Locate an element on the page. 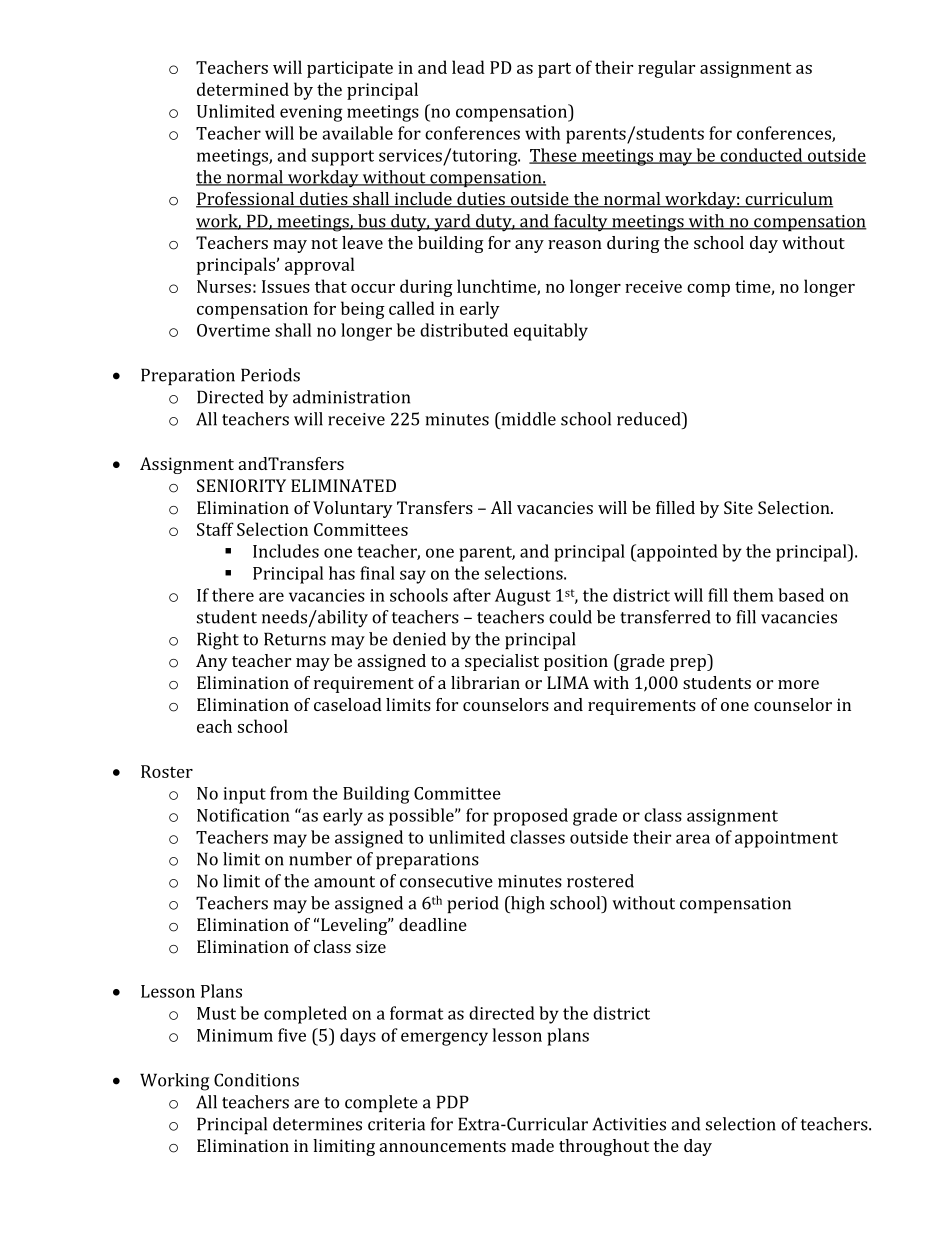  evening is located at coordinates (311, 113).
